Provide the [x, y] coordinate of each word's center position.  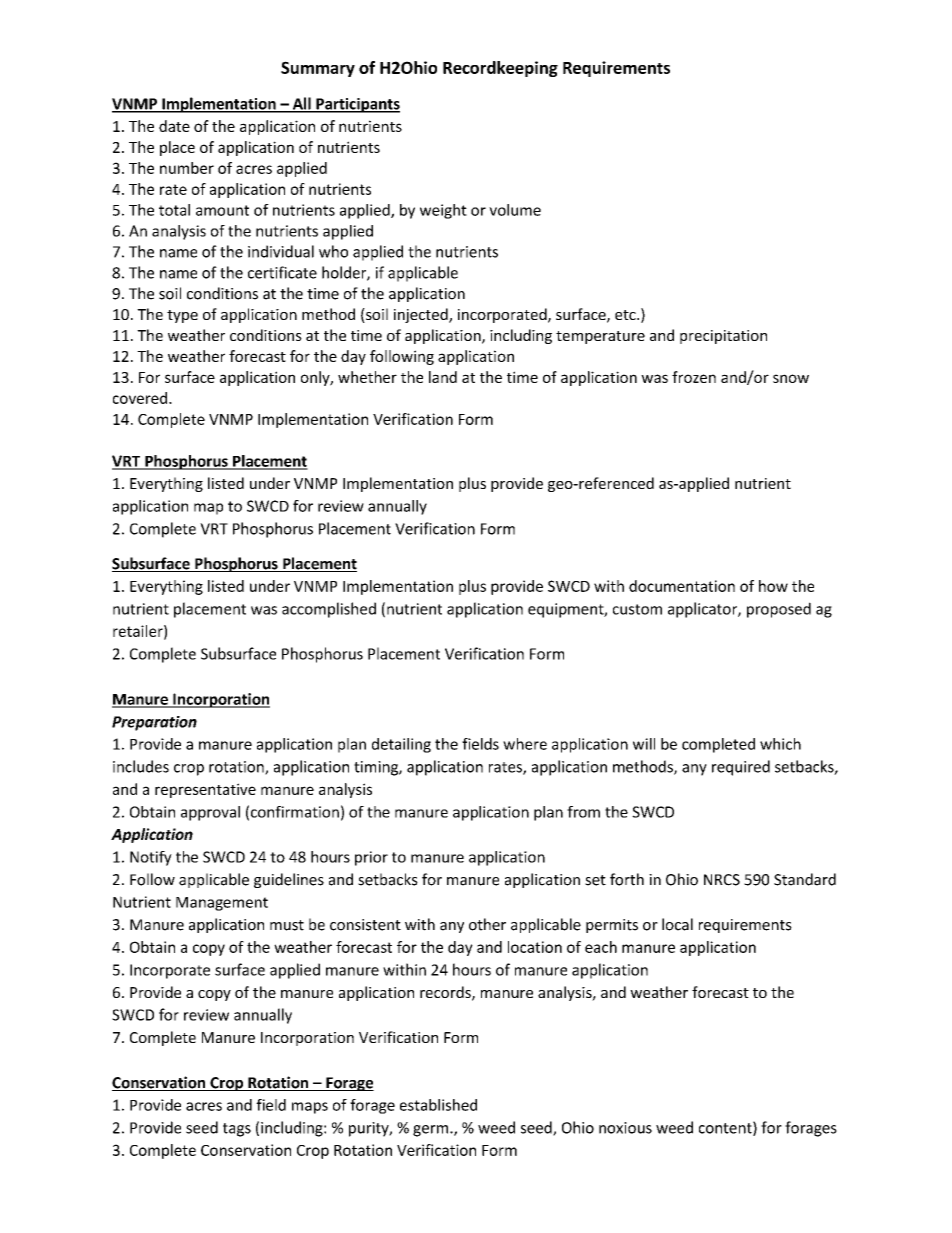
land [443, 377]
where [525, 744]
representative [205, 790]
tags [237, 1130]
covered [140, 398]
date [174, 126]
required [741, 768]
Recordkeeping [500, 69]
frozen [694, 377]
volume [515, 210]
